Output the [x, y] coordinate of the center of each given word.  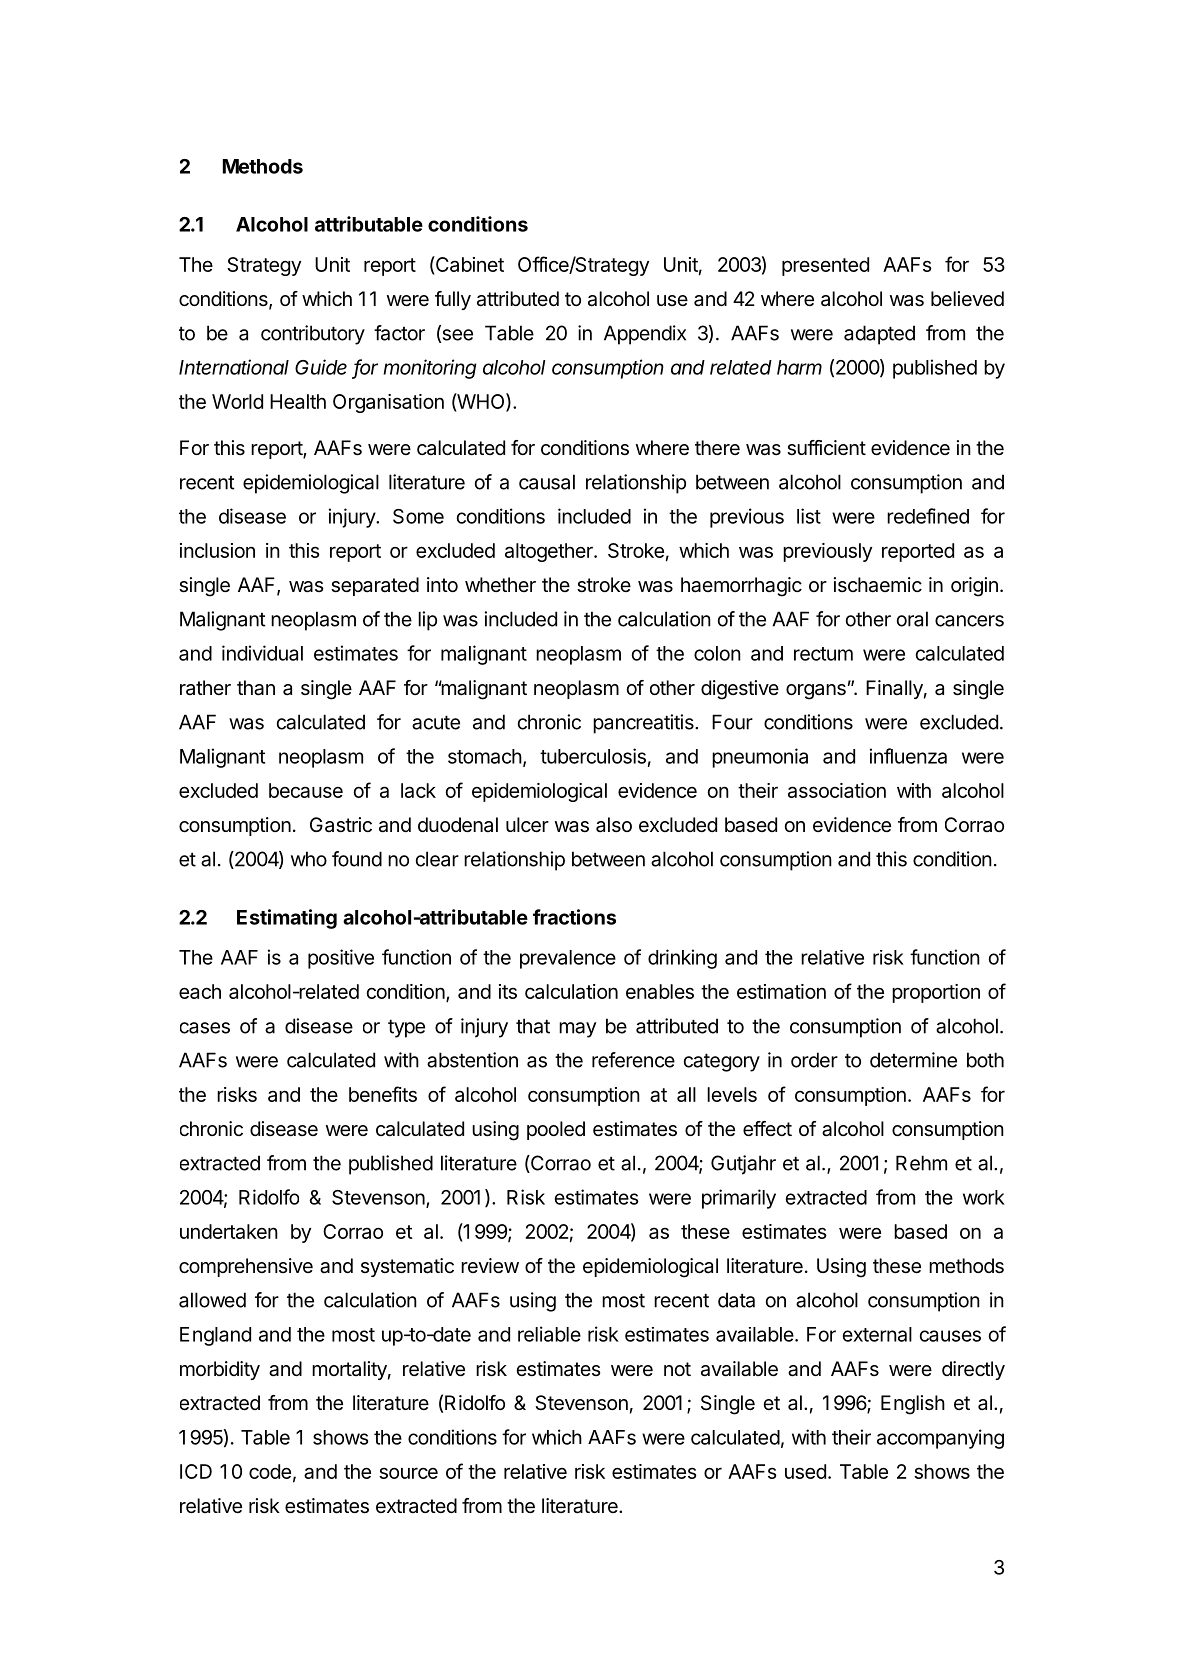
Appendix [645, 335]
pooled [556, 1130]
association [837, 790]
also [614, 825]
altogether [550, 552]
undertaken [229, 1231]
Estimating [287, 919]
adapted [879, 335]
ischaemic [878, 585]
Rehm [921, 1163]
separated [375, 586]
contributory [313, 335]
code [270, 1471]
